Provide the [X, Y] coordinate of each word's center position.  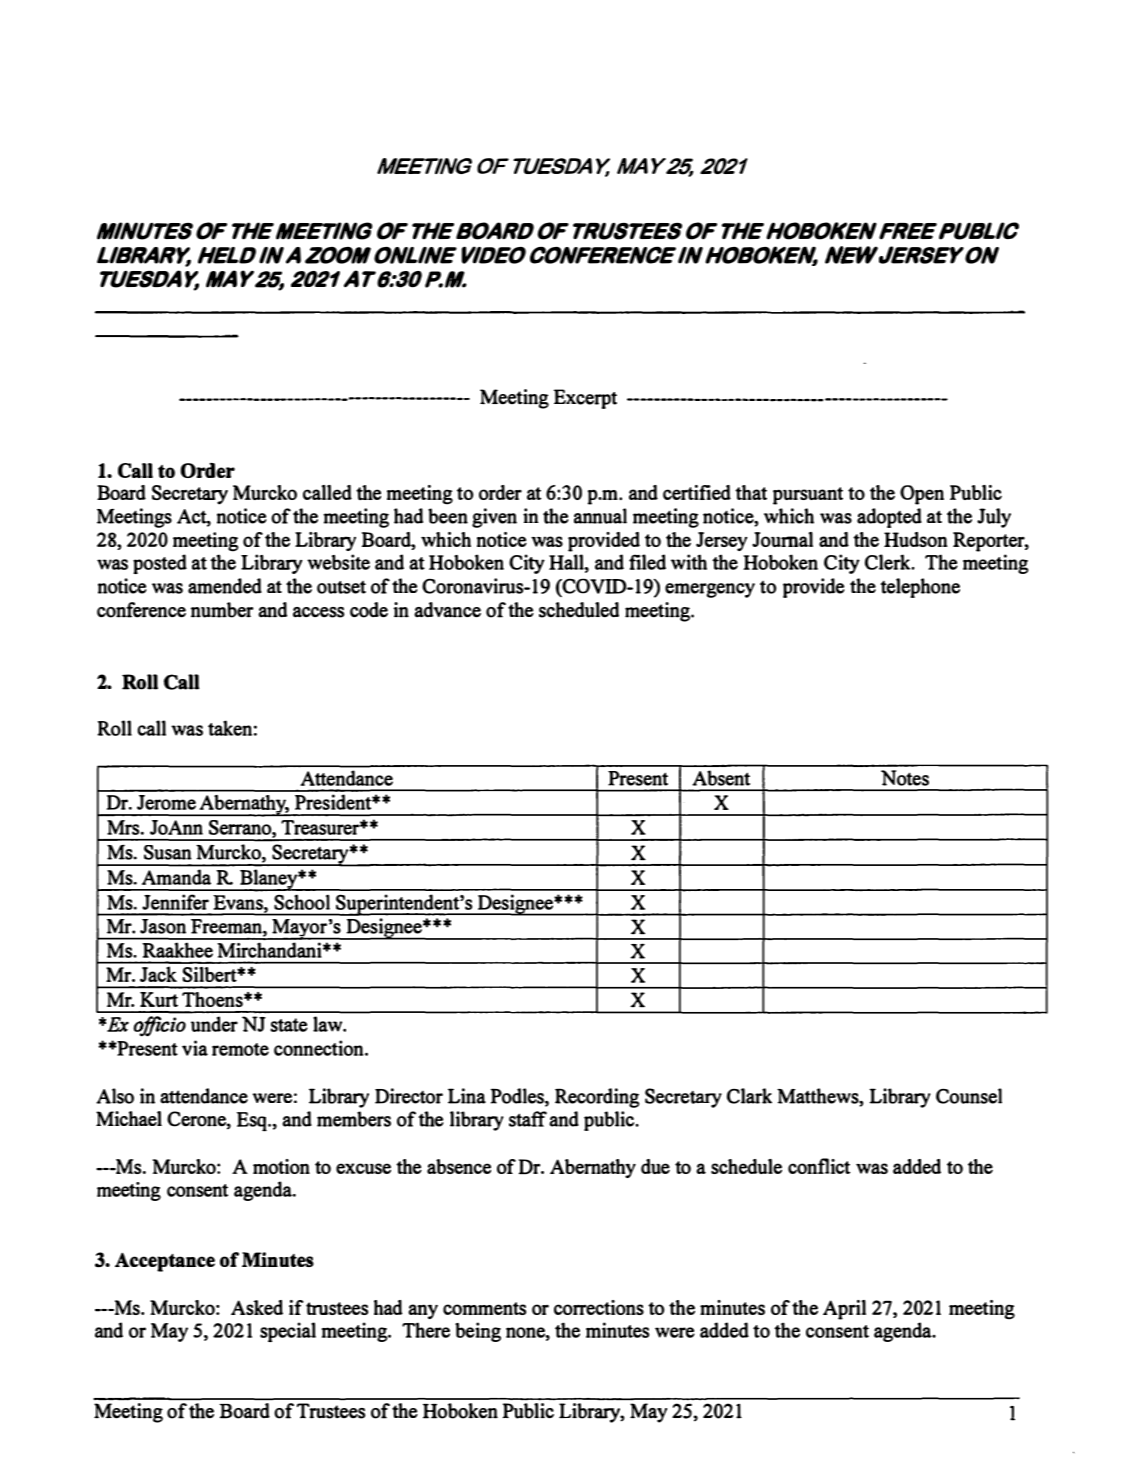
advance [447, 610]
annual [600, 516]
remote [240, 1049]
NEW [851, 255]
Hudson [916, 539]
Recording [597, 1098]
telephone [920, 588]
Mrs [124, 827]
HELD [227, 255]
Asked [257, 1307]
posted [160, 564]
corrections [599, 1307]
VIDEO [494, 255]
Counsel [969, 1096]
